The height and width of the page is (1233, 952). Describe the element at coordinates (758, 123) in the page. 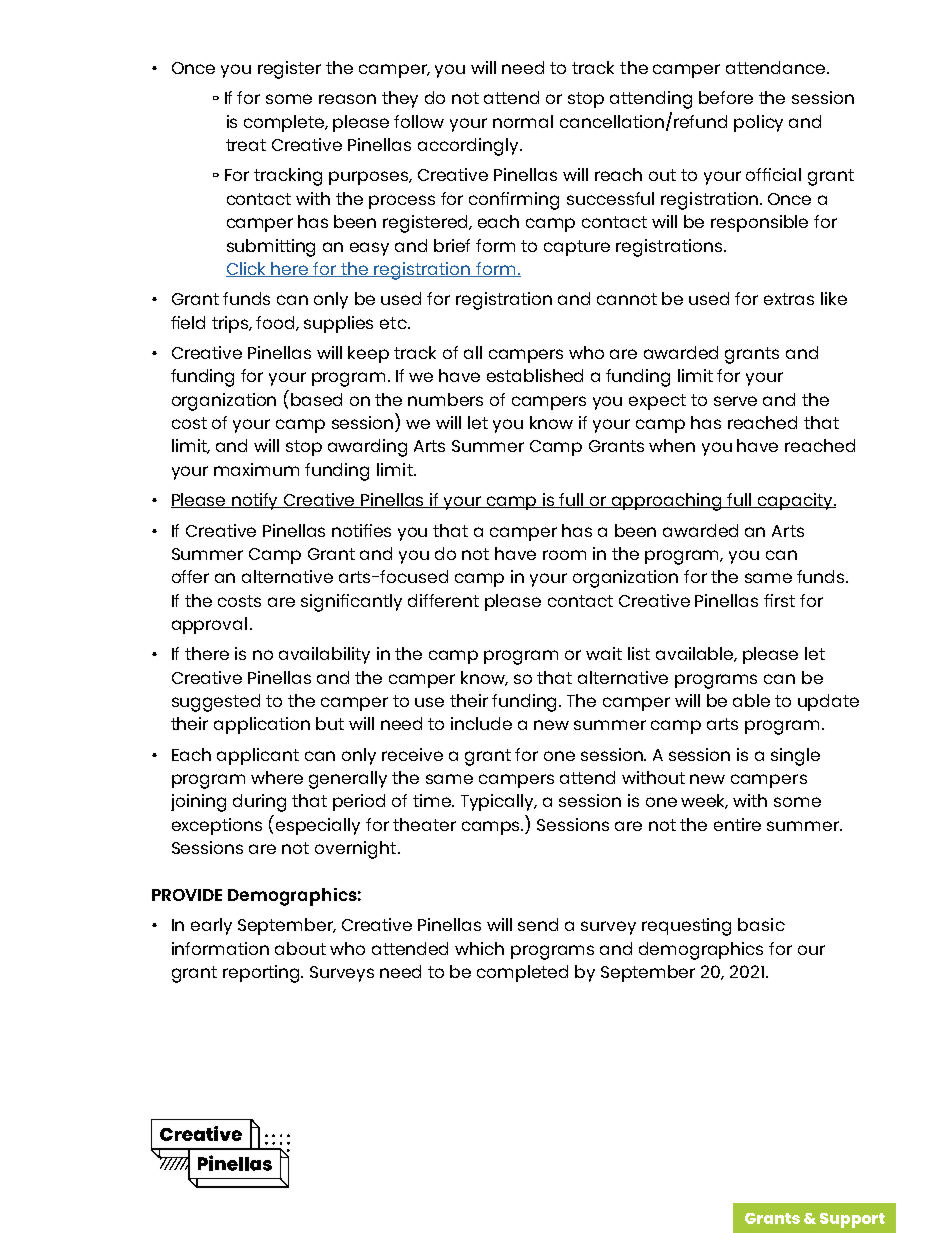

I see `policy` at that location.
